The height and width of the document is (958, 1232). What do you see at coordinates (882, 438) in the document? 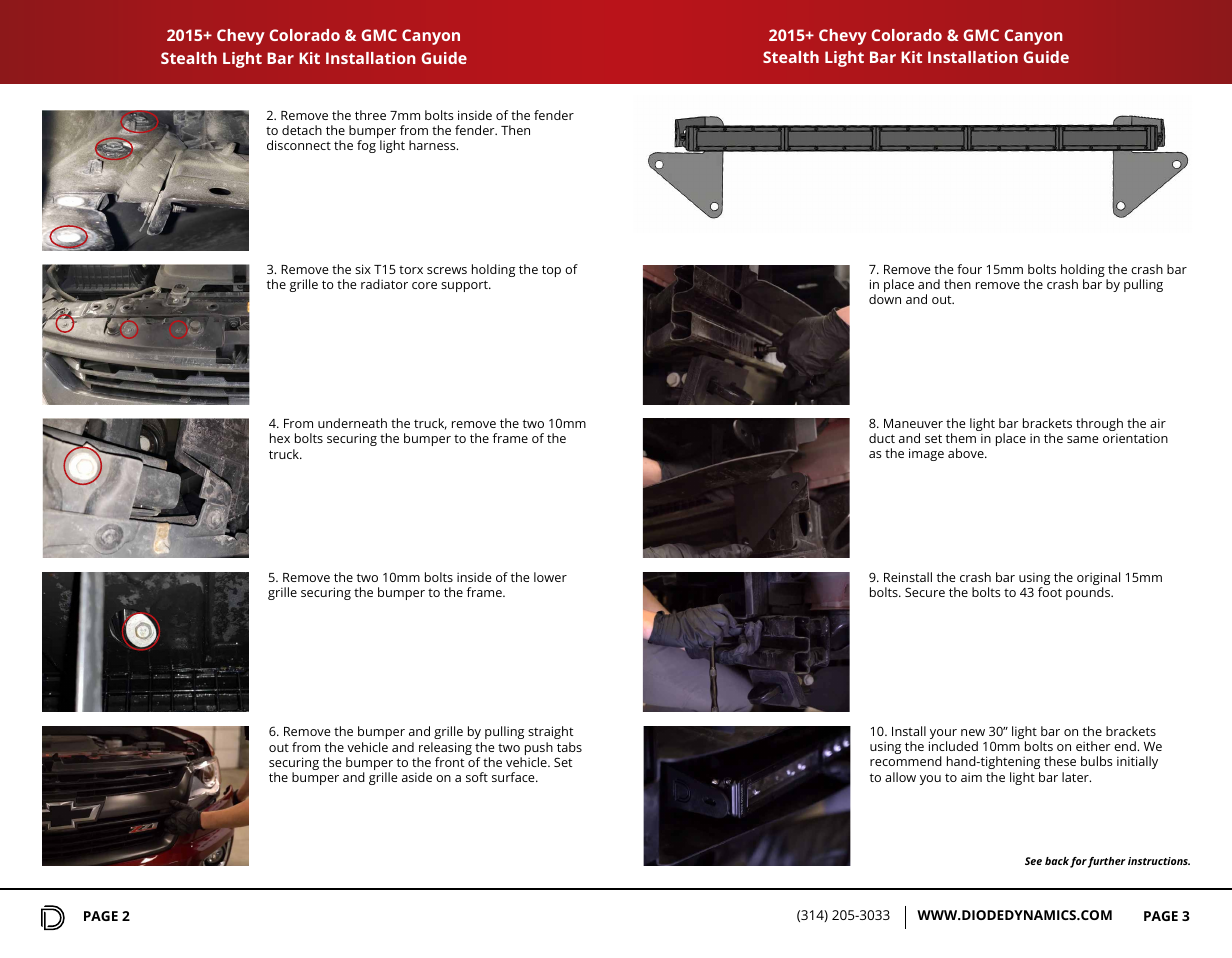
I see `duct` at bounding box center [882, 438].
